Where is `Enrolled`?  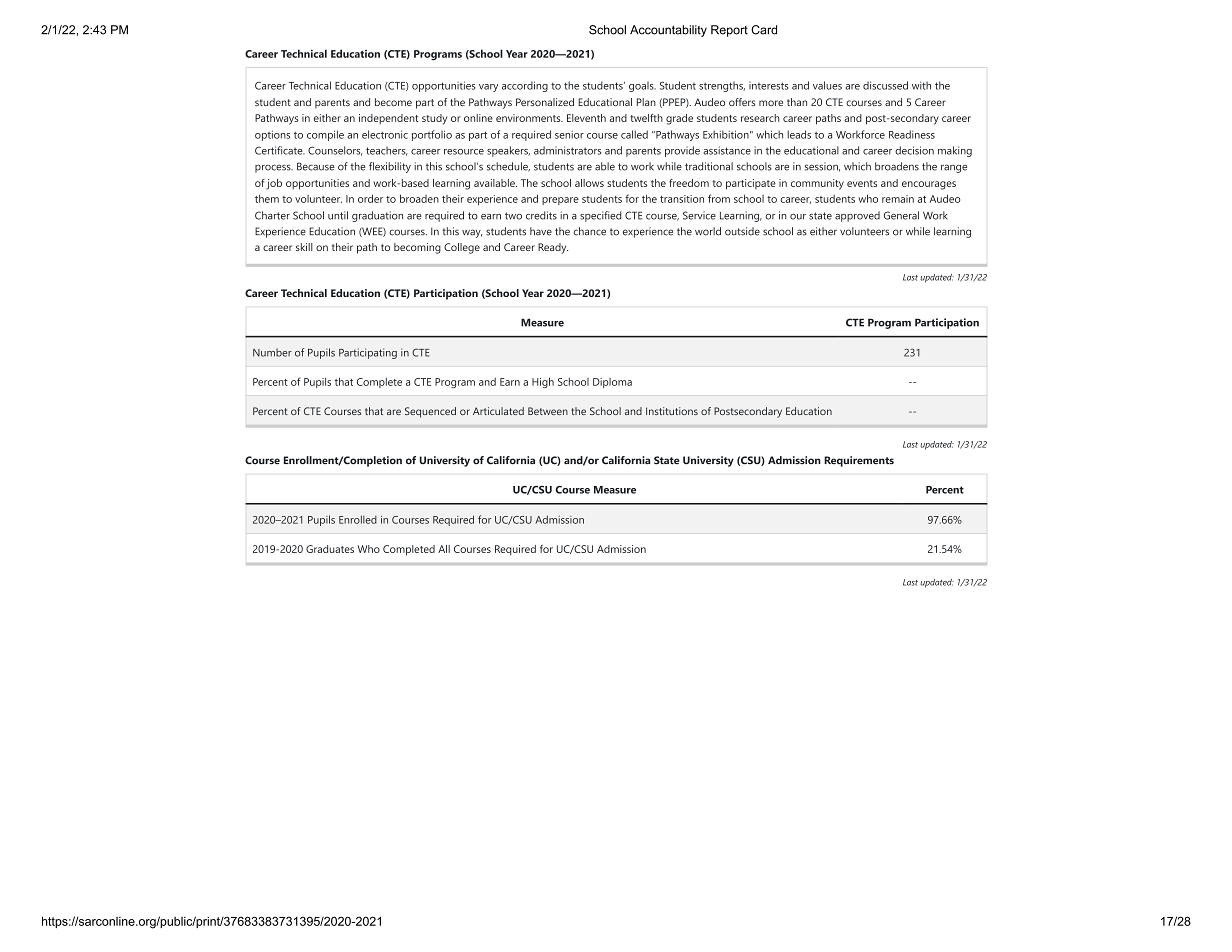
Enrolled is located at coordinates (358, 519).
